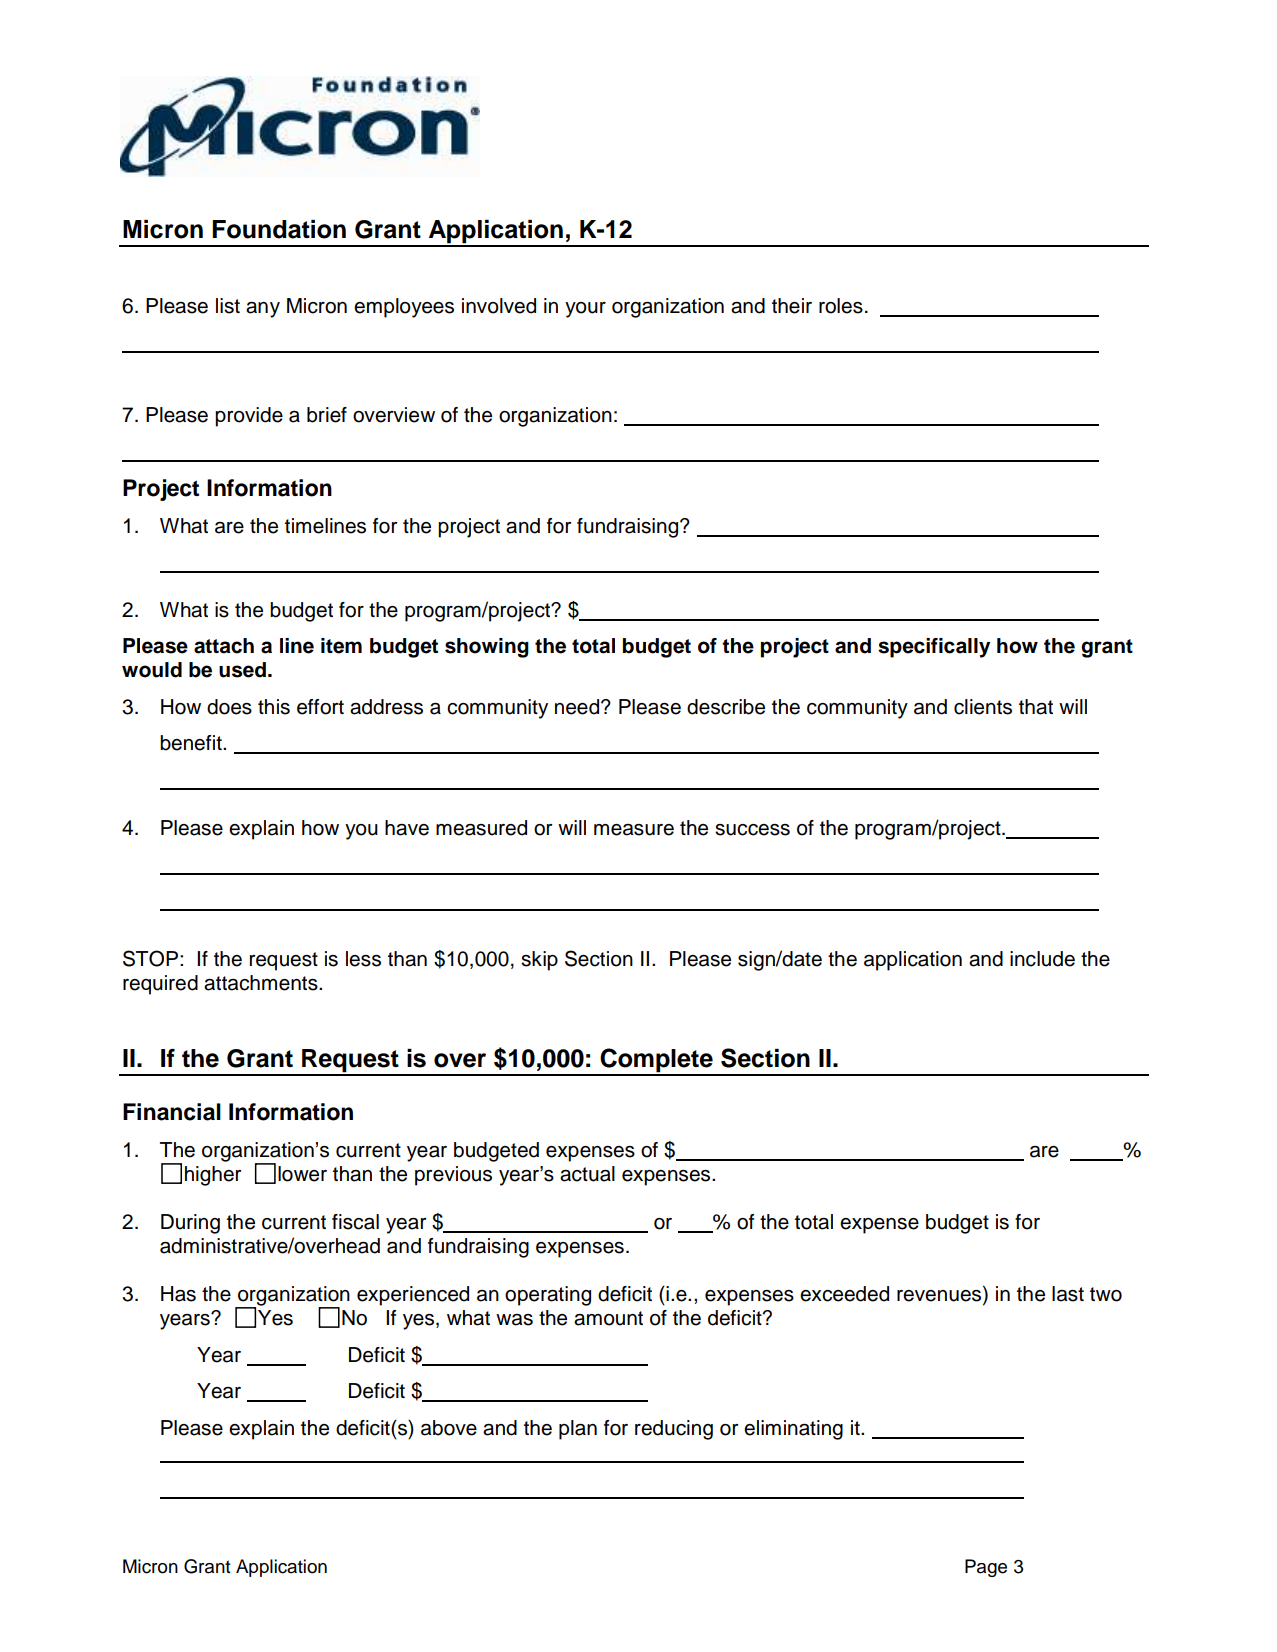 The width and height of the screenshot is (1277, 1652). What do you see at coordinates (577, 707) in the screenshot?
I see `need` at bounding box center [577, 707].
